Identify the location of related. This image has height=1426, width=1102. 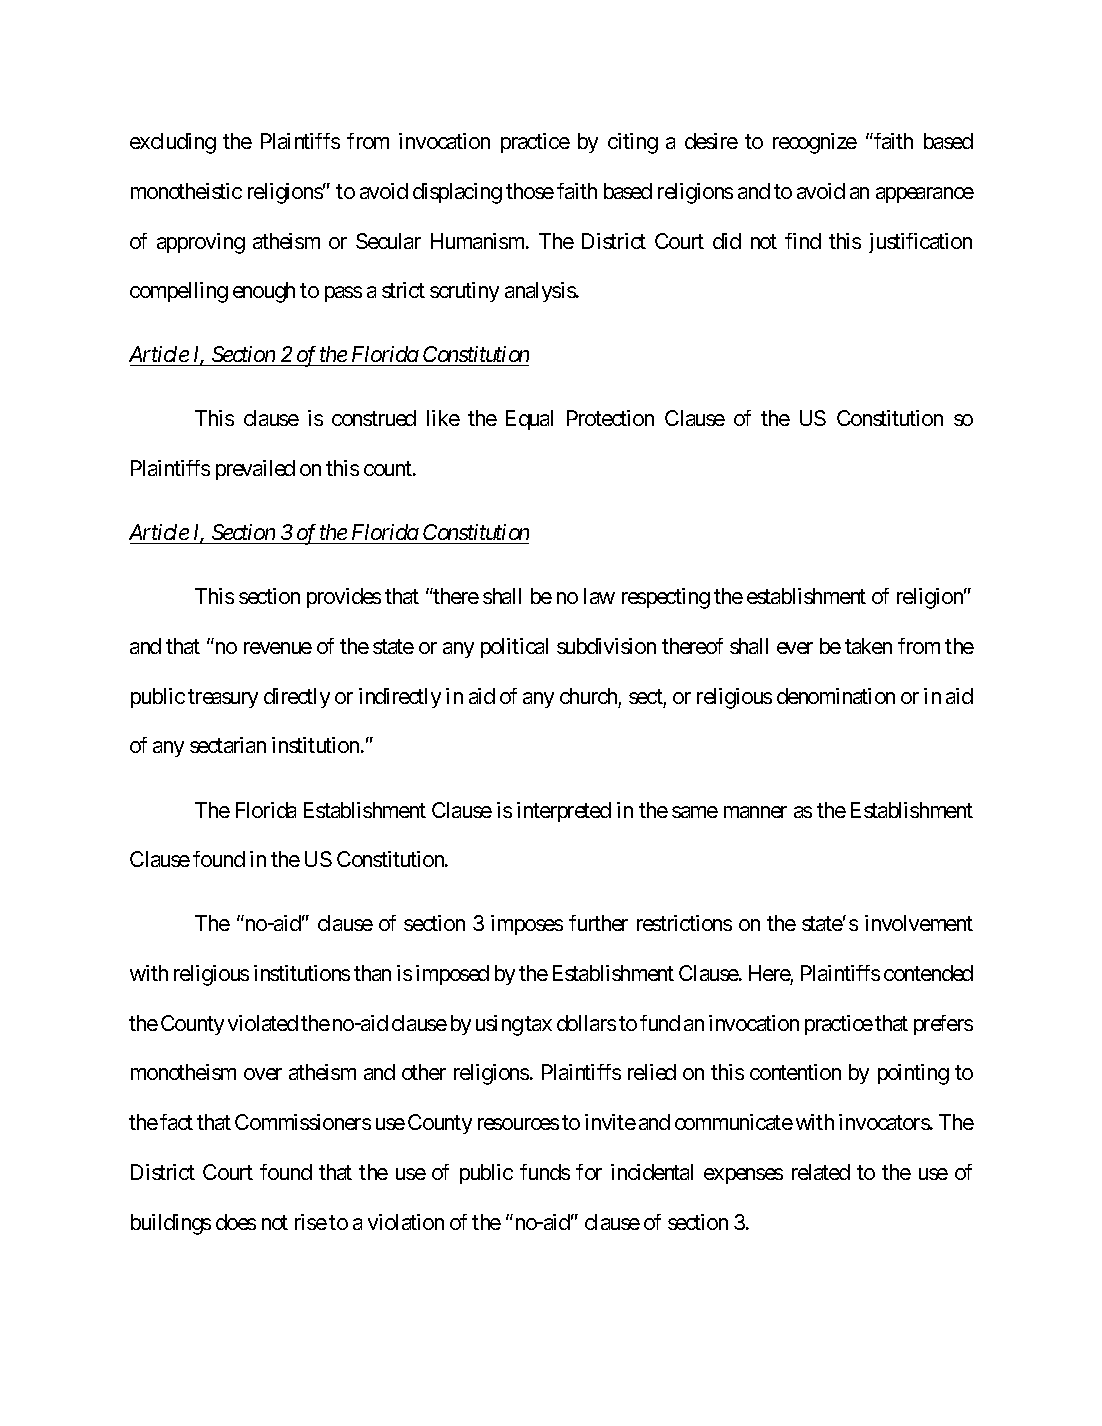
(821, 1172).
